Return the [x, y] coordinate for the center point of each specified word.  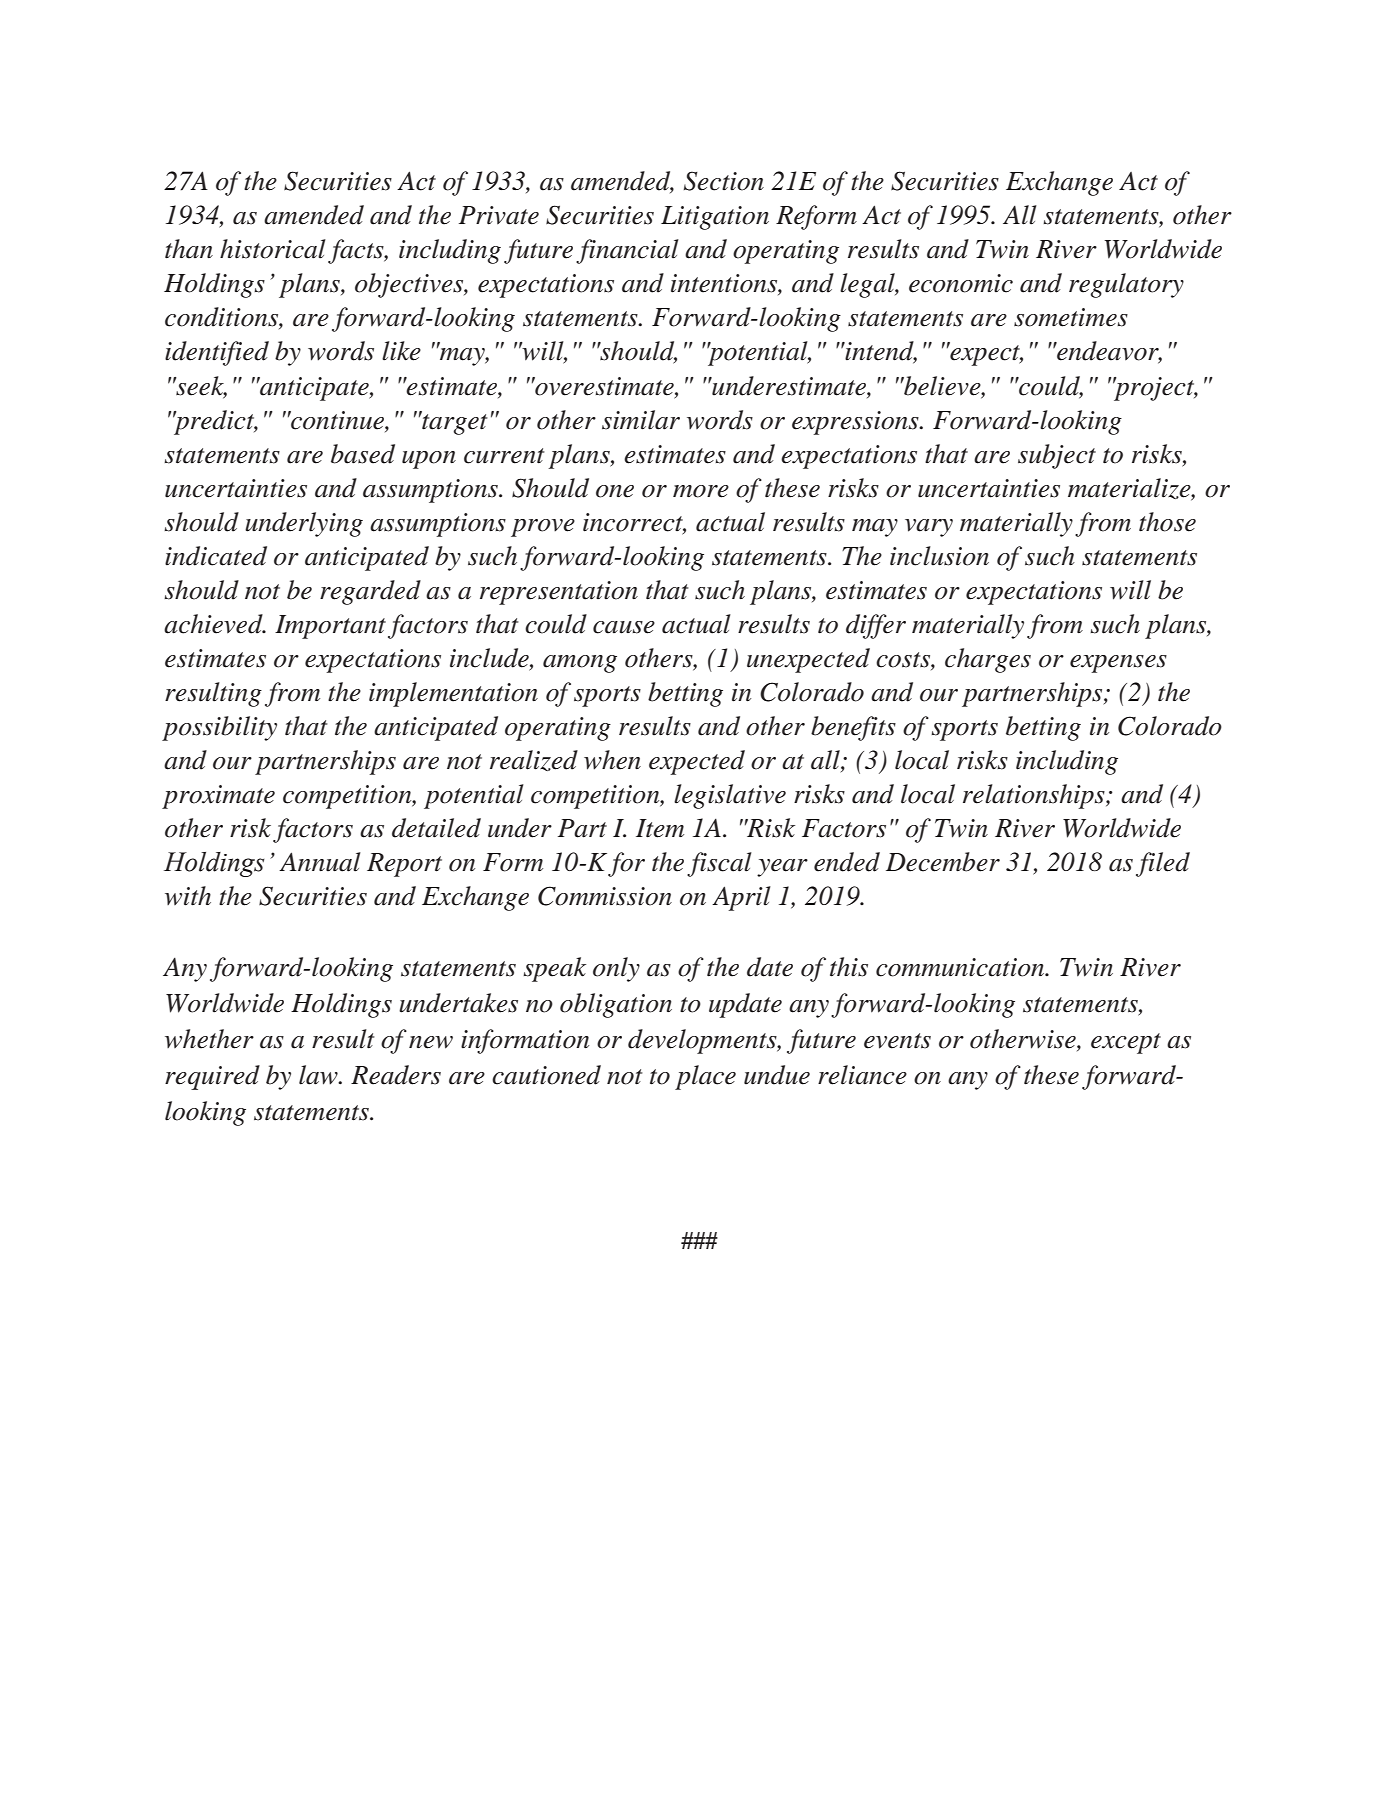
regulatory [1126, 285]
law [319, 1075]
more [701, 491]
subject [1057, 456]
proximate [218, 797]
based [363, 454]
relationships [1035, 796]
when [612, 760]
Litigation [715, 218]
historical [273, 249]
